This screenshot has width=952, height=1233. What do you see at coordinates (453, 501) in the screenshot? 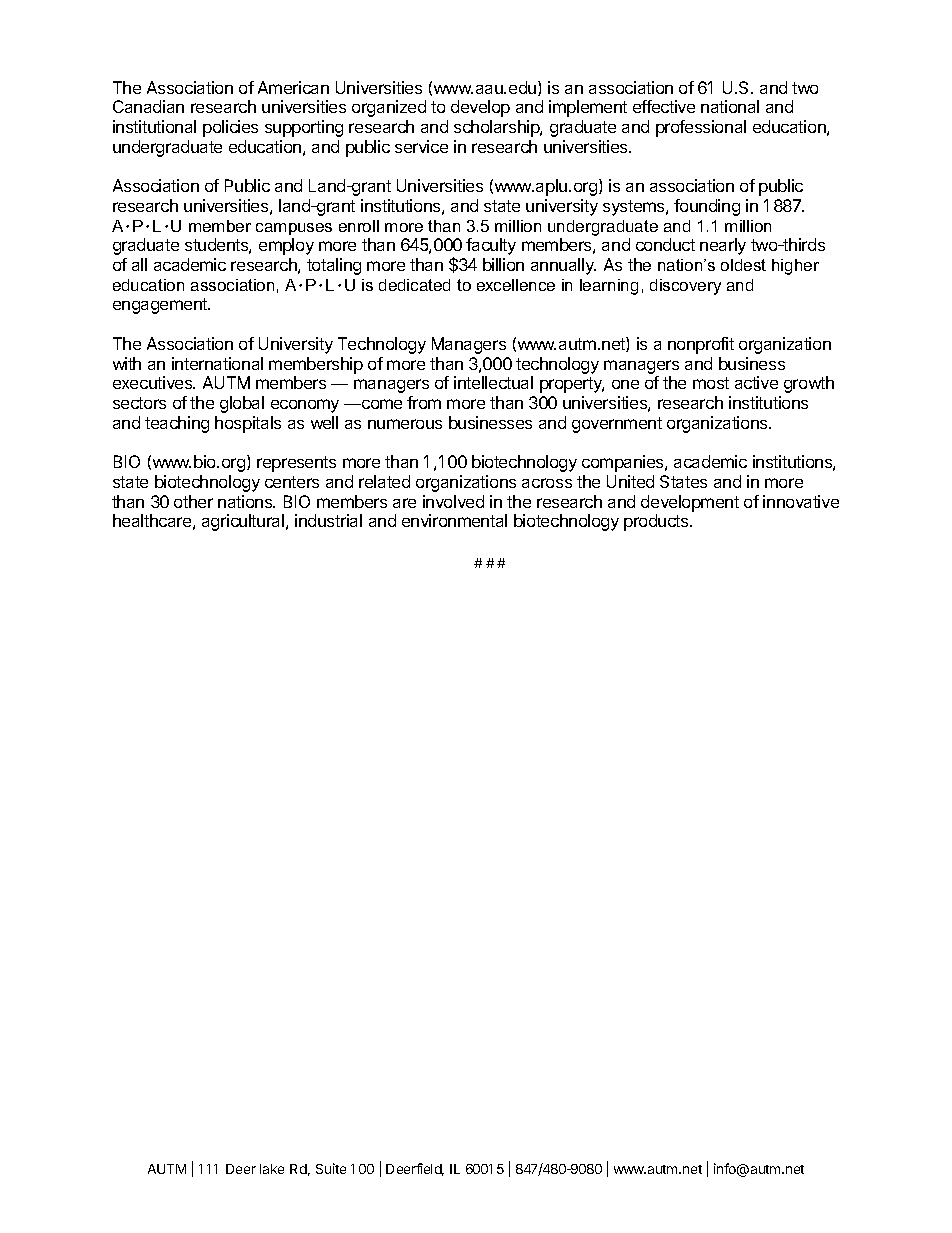
I see `involved` at bounding box center [453, 501].
